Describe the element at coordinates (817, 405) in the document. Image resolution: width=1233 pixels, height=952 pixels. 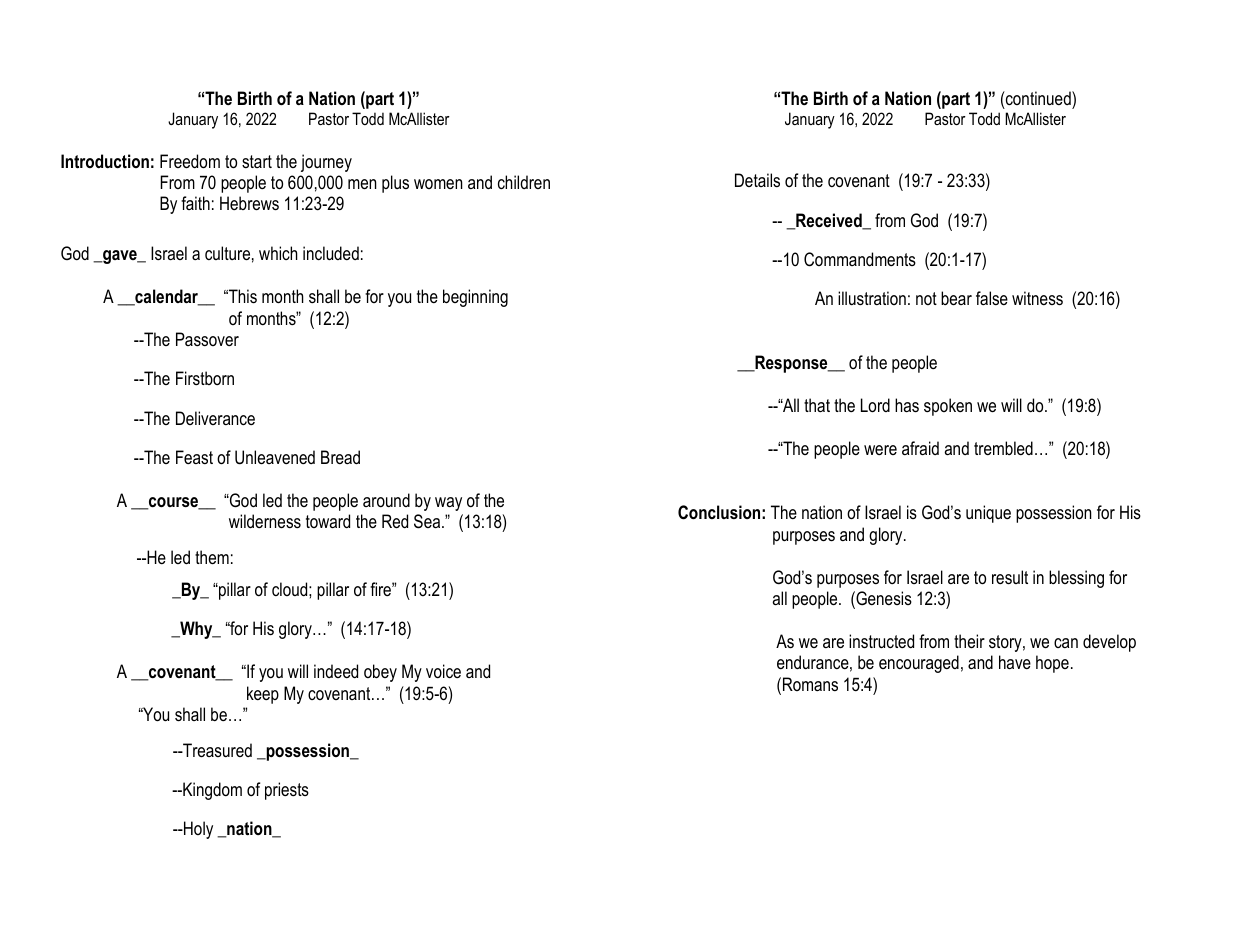
I see `that` at that location.
